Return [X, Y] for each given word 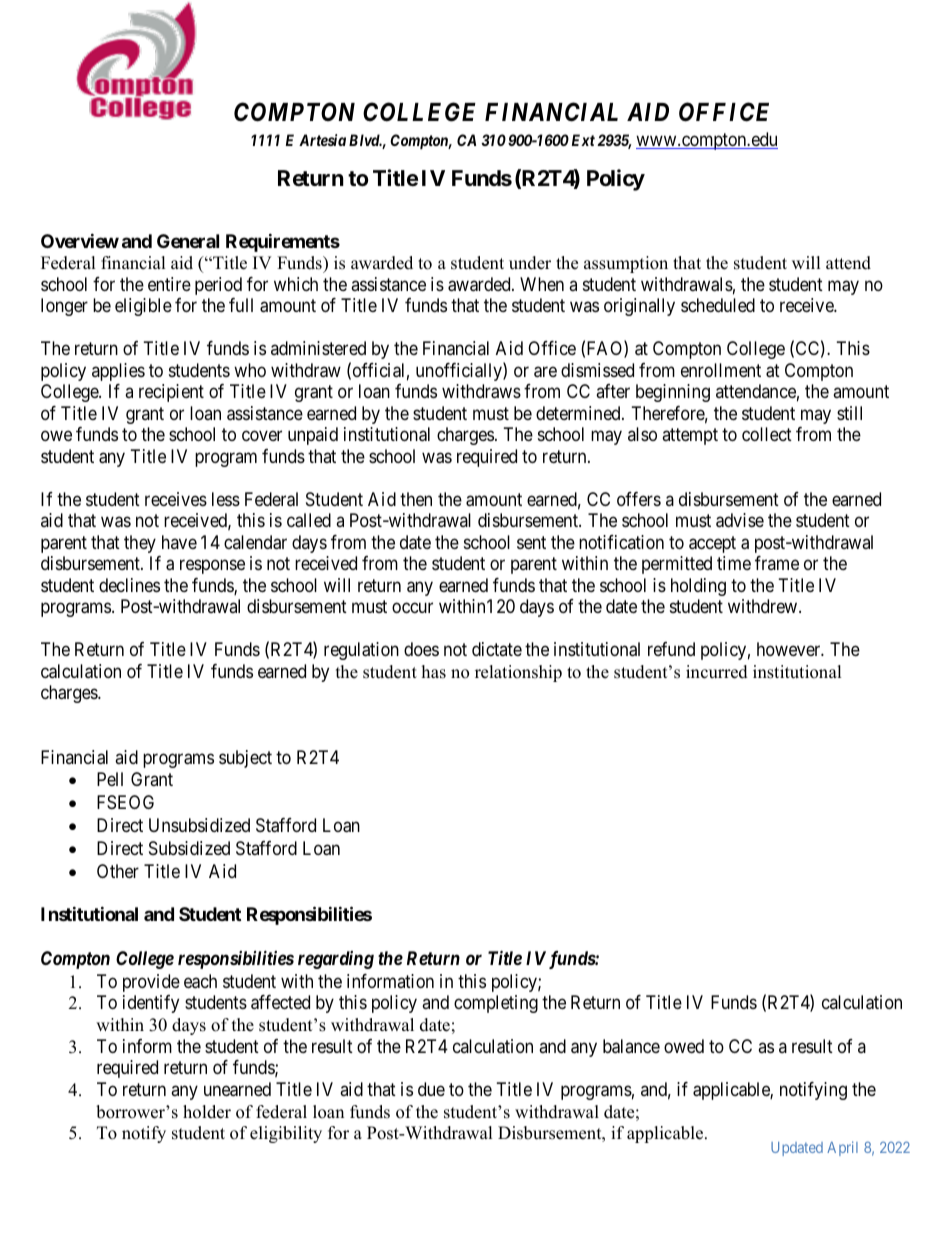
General [188, 241]
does [421, 649]
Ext [583, 140]
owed [684, 1046]
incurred [717, 672]
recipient [171, 393]
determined [579, 413]
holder [207, 1112]
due [431, 1089]
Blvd [365, 140]
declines [129, 585]
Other [118, 871]
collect [767, 434]
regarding [336, 960]
